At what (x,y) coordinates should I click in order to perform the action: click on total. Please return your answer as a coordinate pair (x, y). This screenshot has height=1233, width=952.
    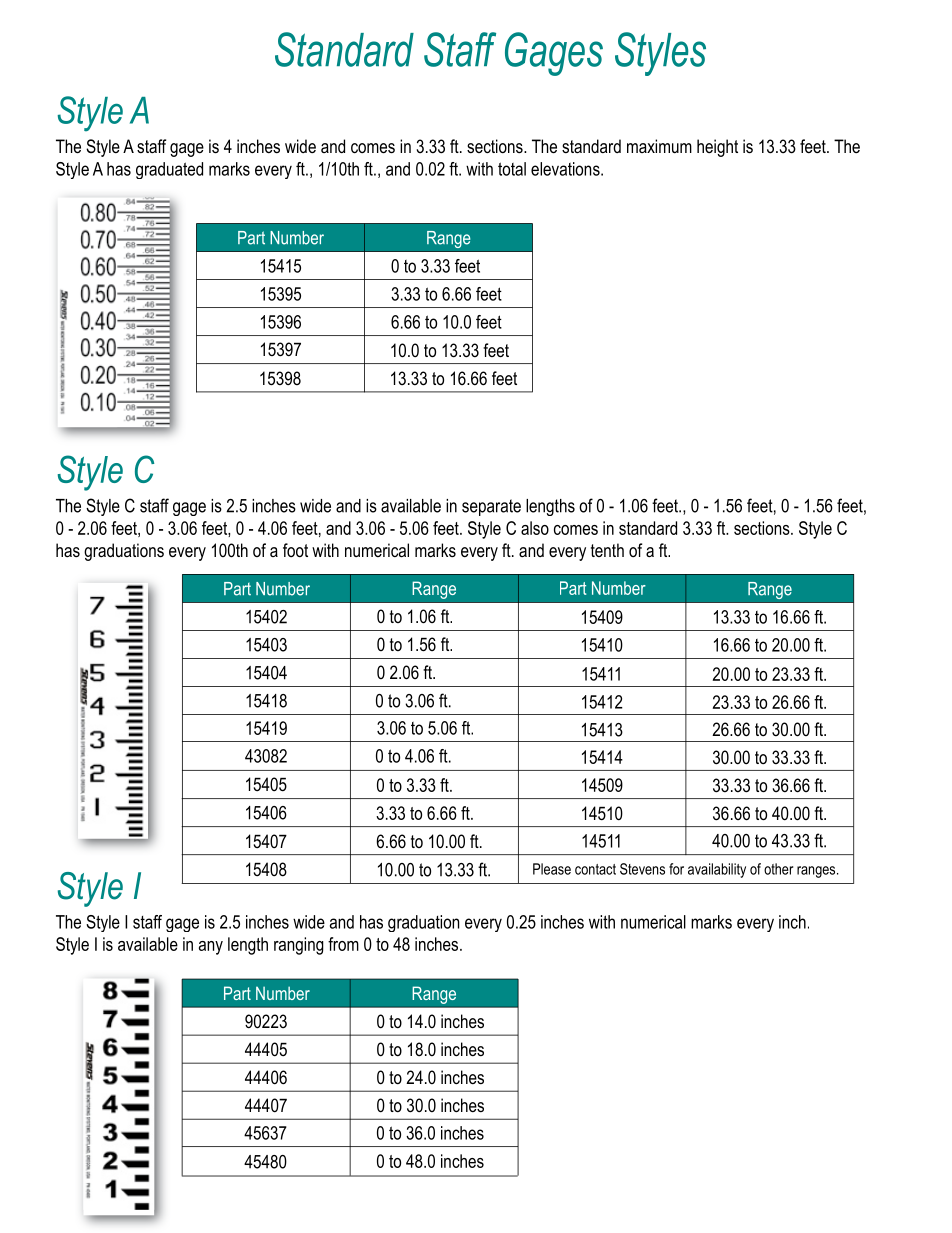
    Looking at the image, I should click on (512, 169).
